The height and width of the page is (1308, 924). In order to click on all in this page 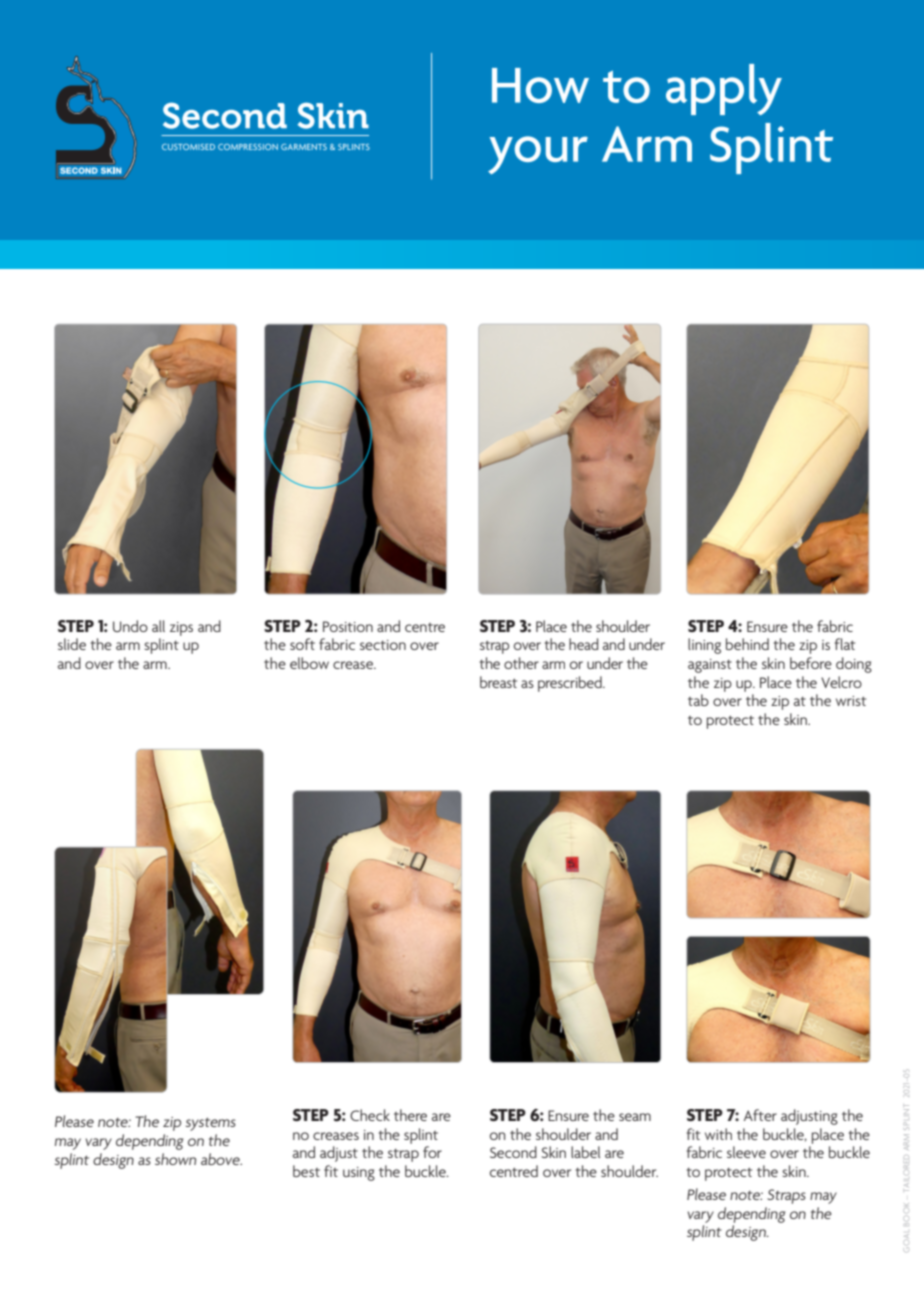, I will do `click(158, 626)`.
